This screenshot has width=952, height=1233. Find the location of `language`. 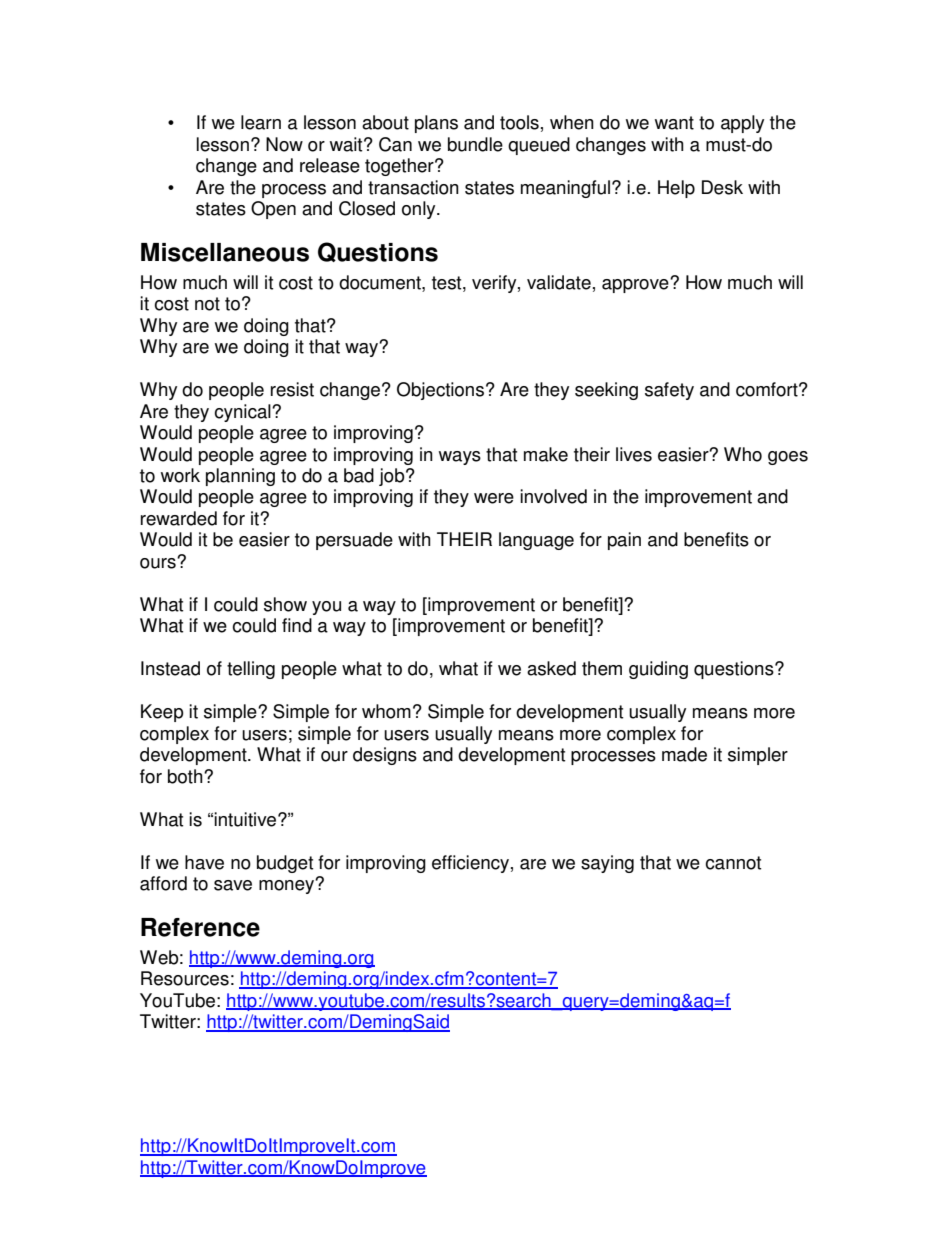

language is located at coordinates (536, 541).
